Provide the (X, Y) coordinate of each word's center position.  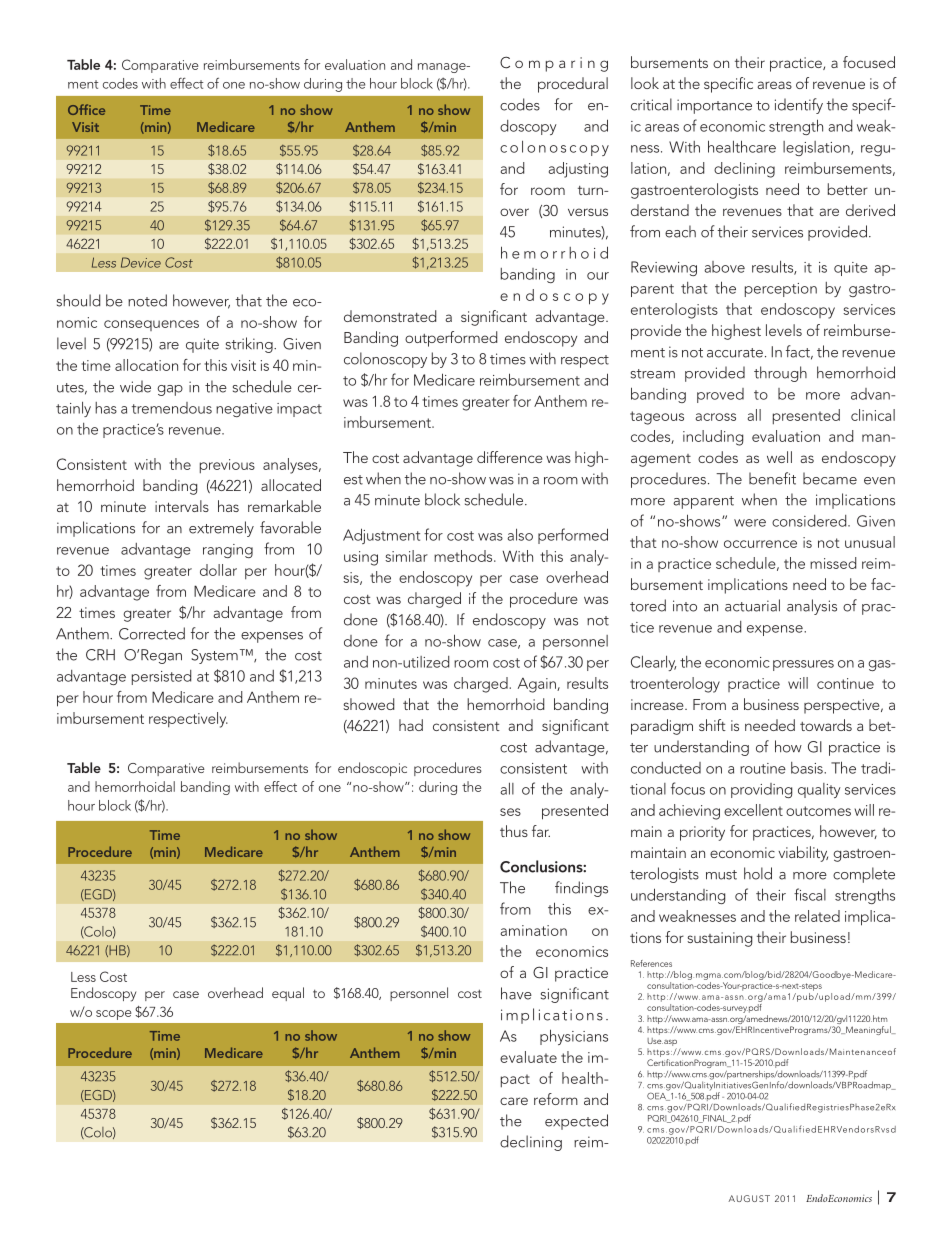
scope (113, 1015)
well (779, 457)
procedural (573, 85)
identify (799, 106)
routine (763, 768)
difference (510, 457)
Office (86, 109)
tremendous (172, 408)
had (411, 725)
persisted (161, 677)
